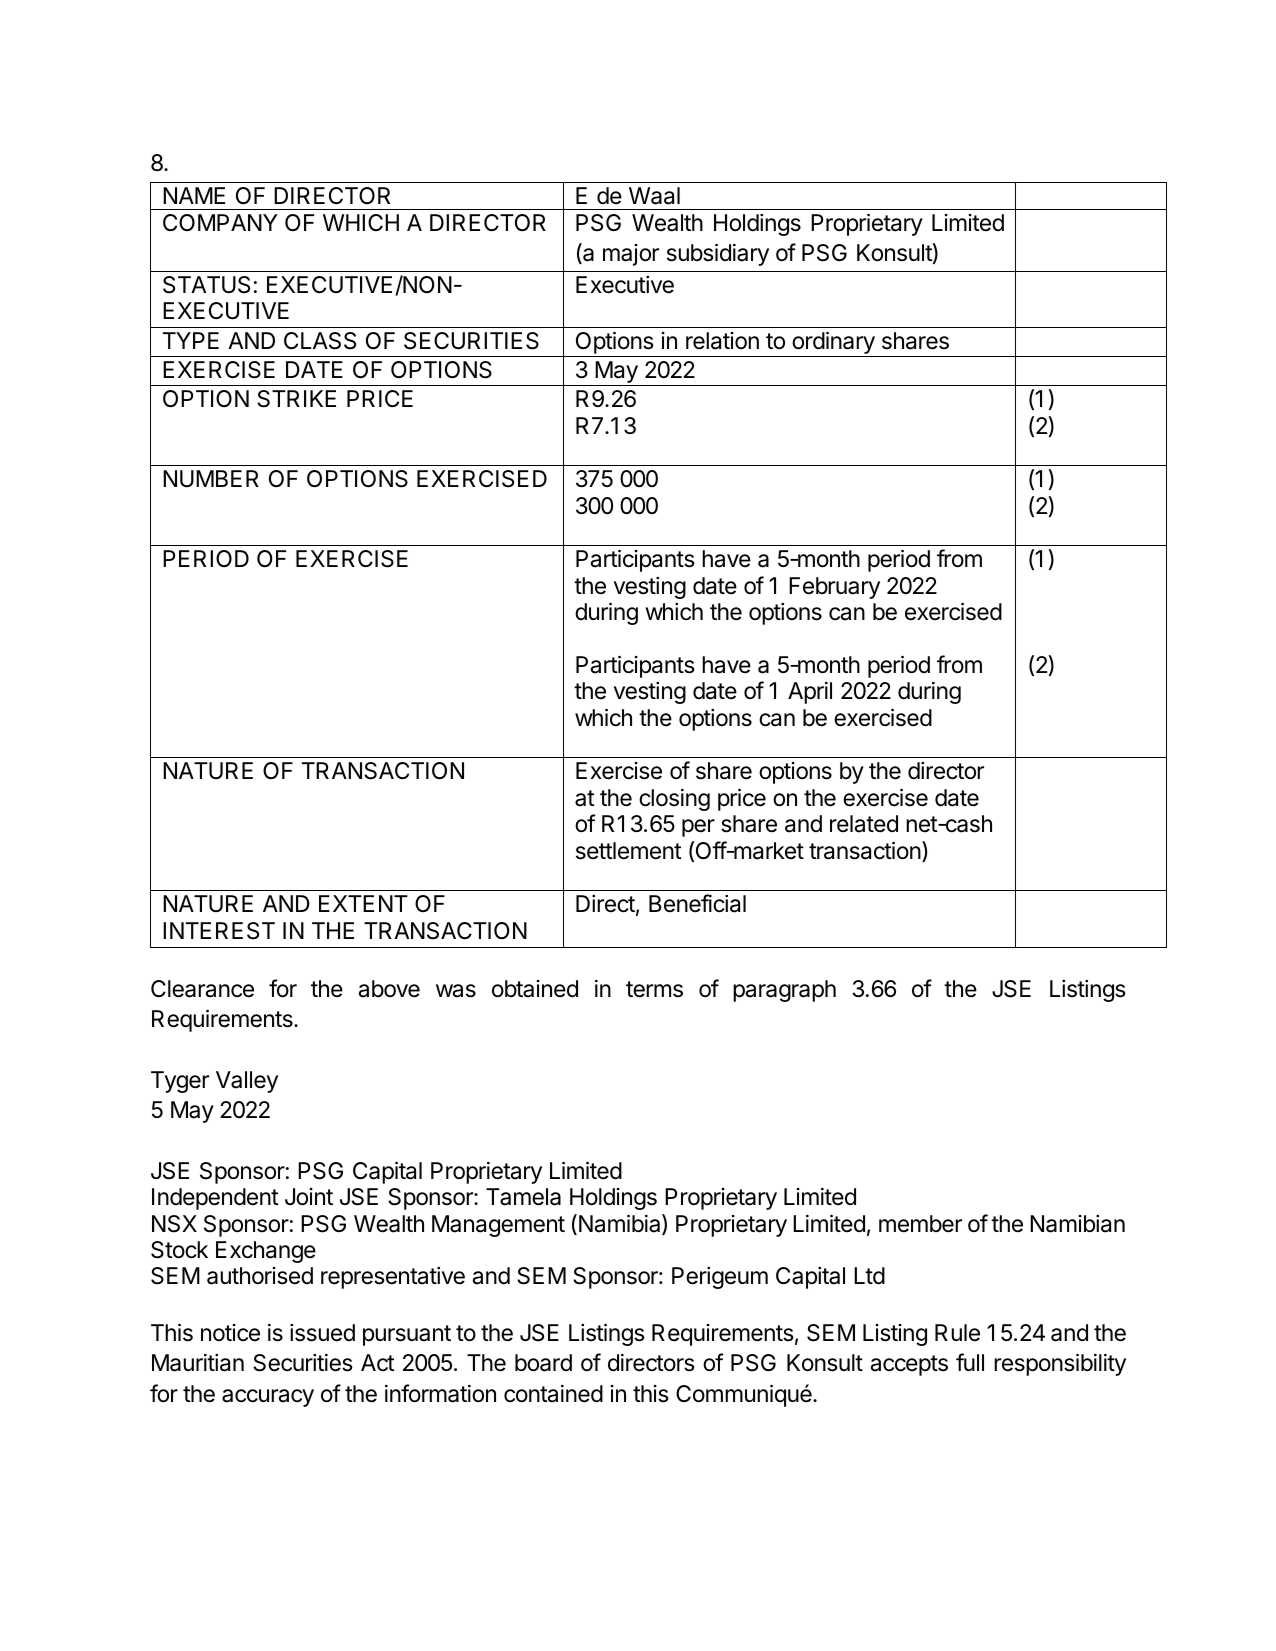 The height and width of the document is (1651, 1276). What do you see at coordinates (864, 824) in the document?
I see `related` at bounding box center [864, 824].
